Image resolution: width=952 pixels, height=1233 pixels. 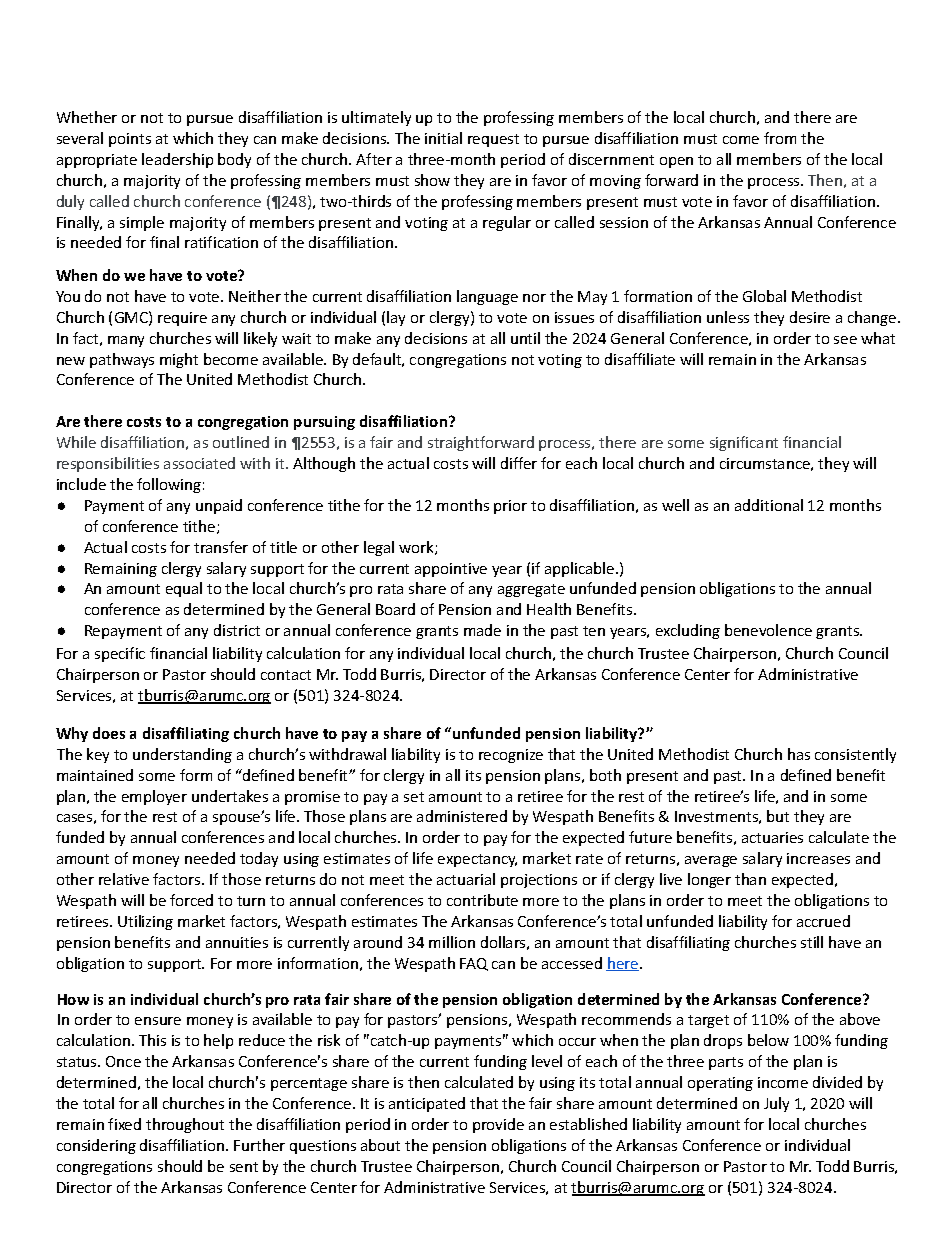 I want to click on request, so click(x=493, y=140).
